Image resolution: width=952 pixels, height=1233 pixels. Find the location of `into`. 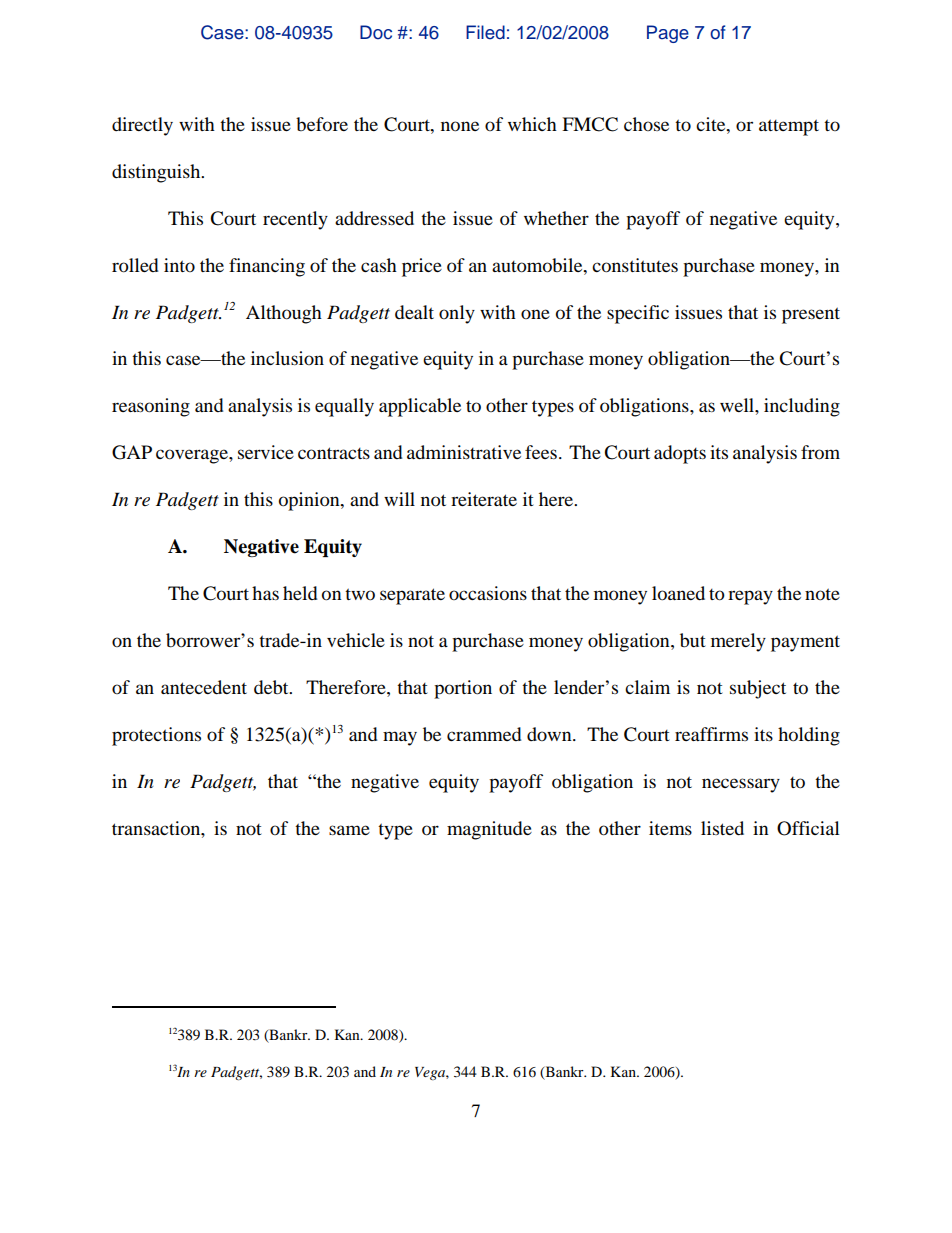

into is located at coordinates (179, 265).
